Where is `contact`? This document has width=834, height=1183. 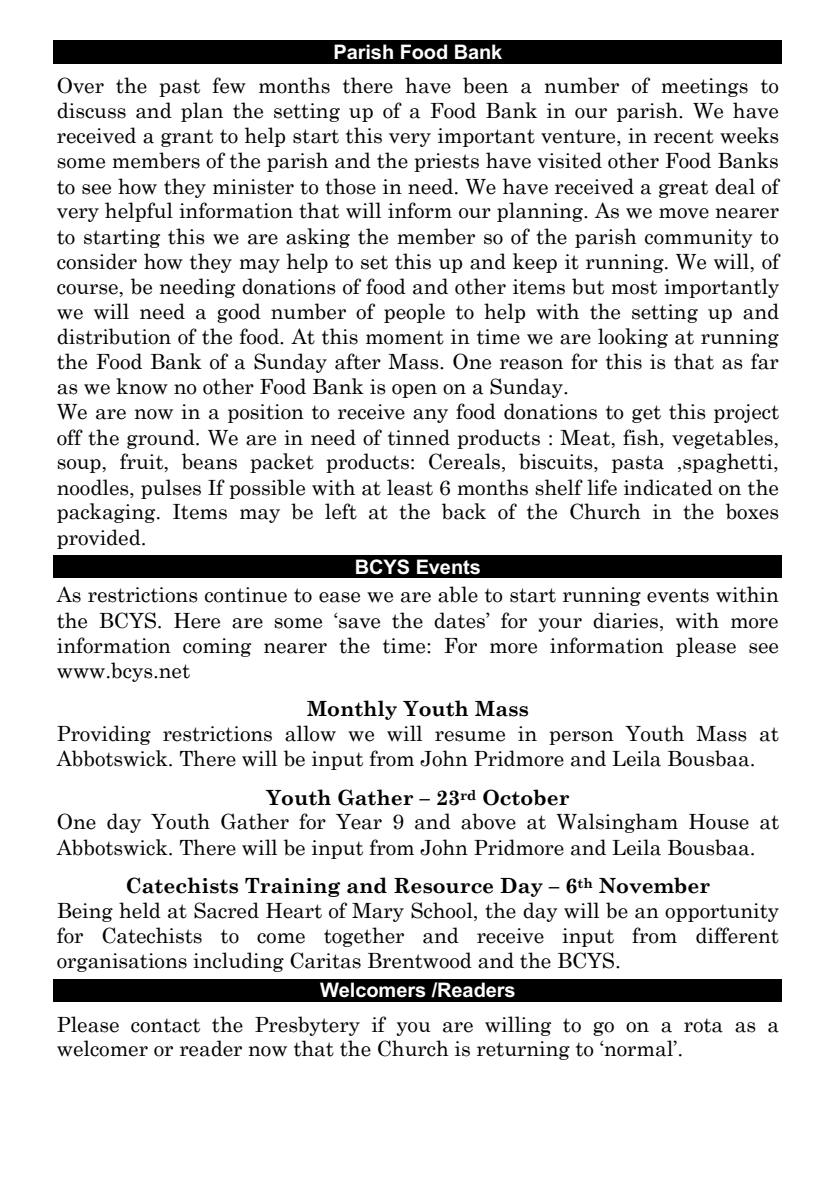 contact is located at coordinates (165, 1025).
